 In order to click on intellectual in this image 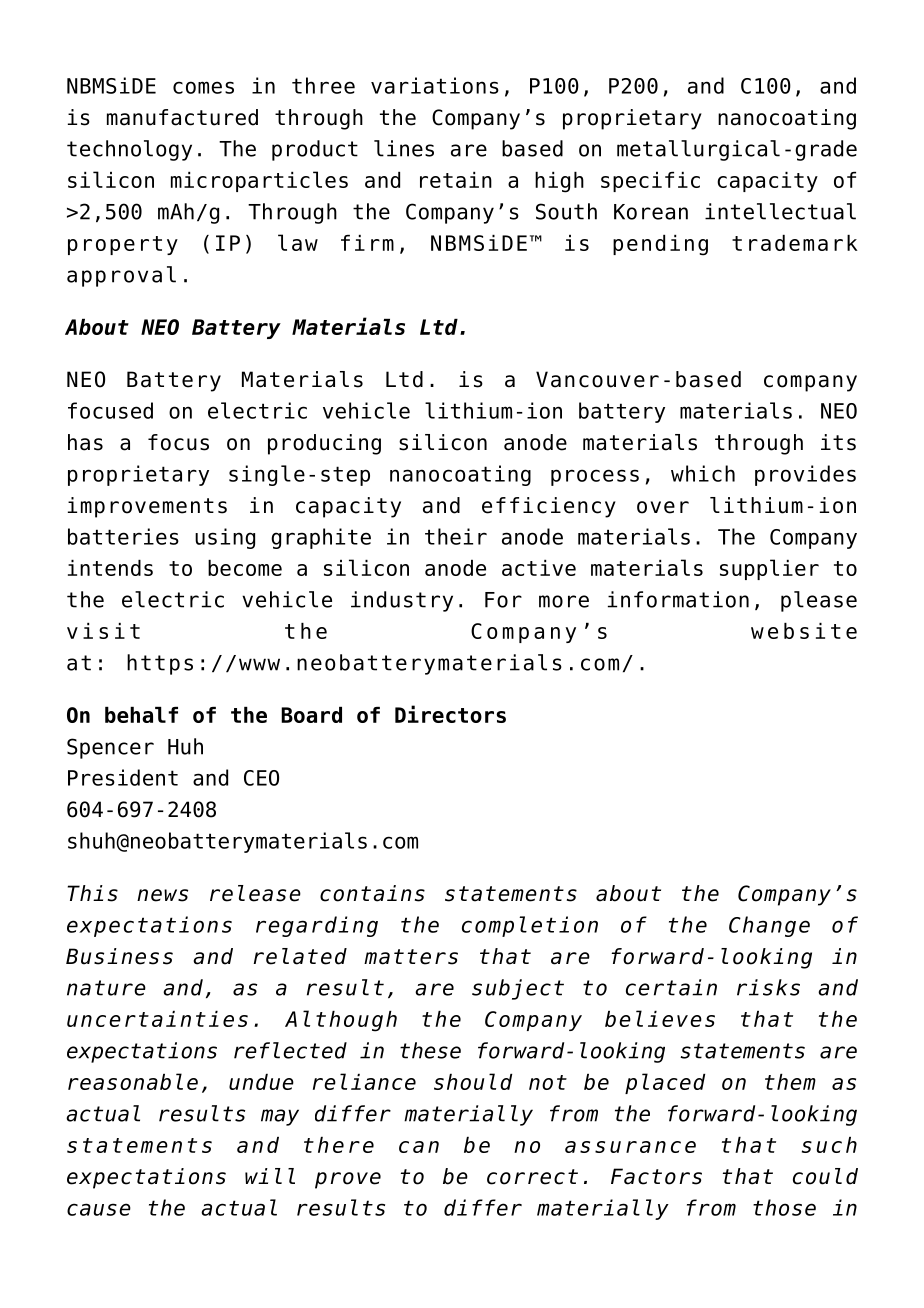, I will do `click(780, 211)`.
